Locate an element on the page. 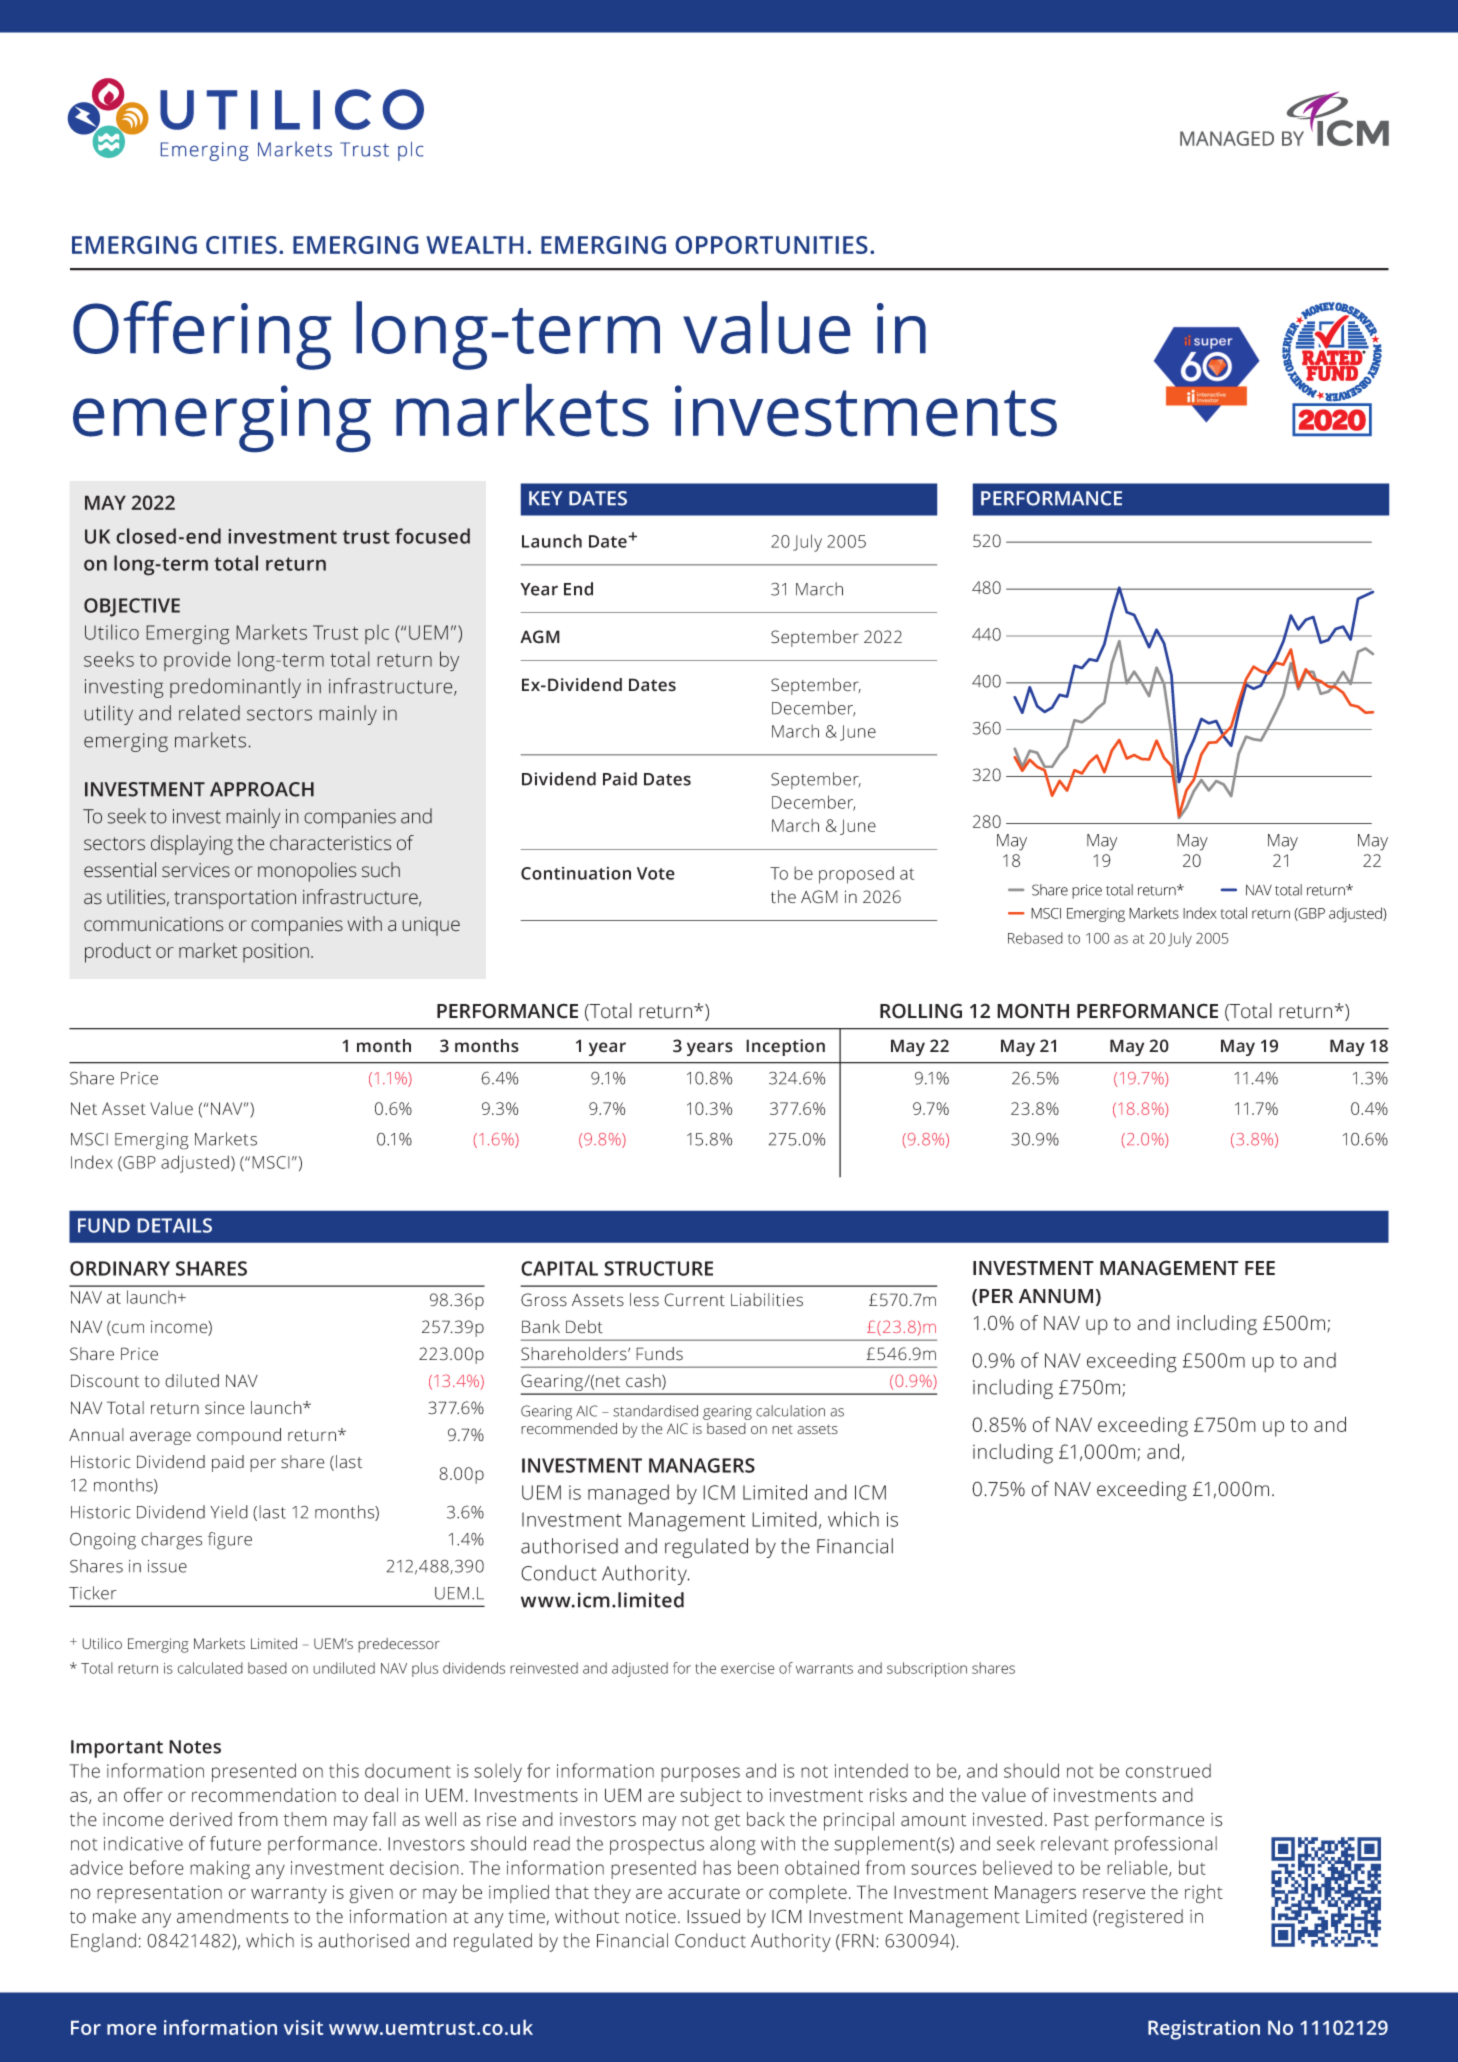 Image resolution: width=1458 pixels, height=2062 pixels. since is located at coordinates (225, 1408).
